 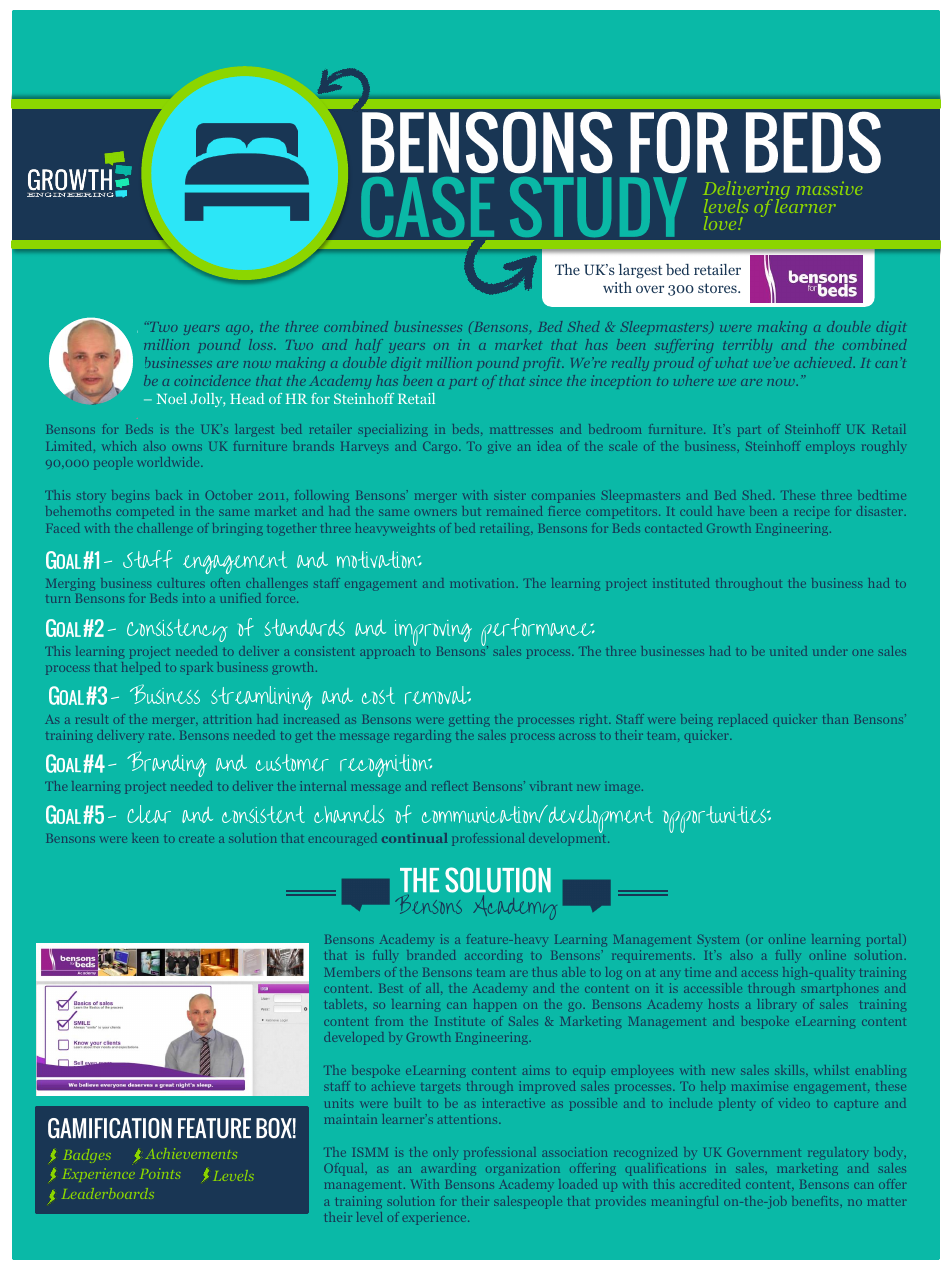 I want to click on half, so click(x=369, y=346).
